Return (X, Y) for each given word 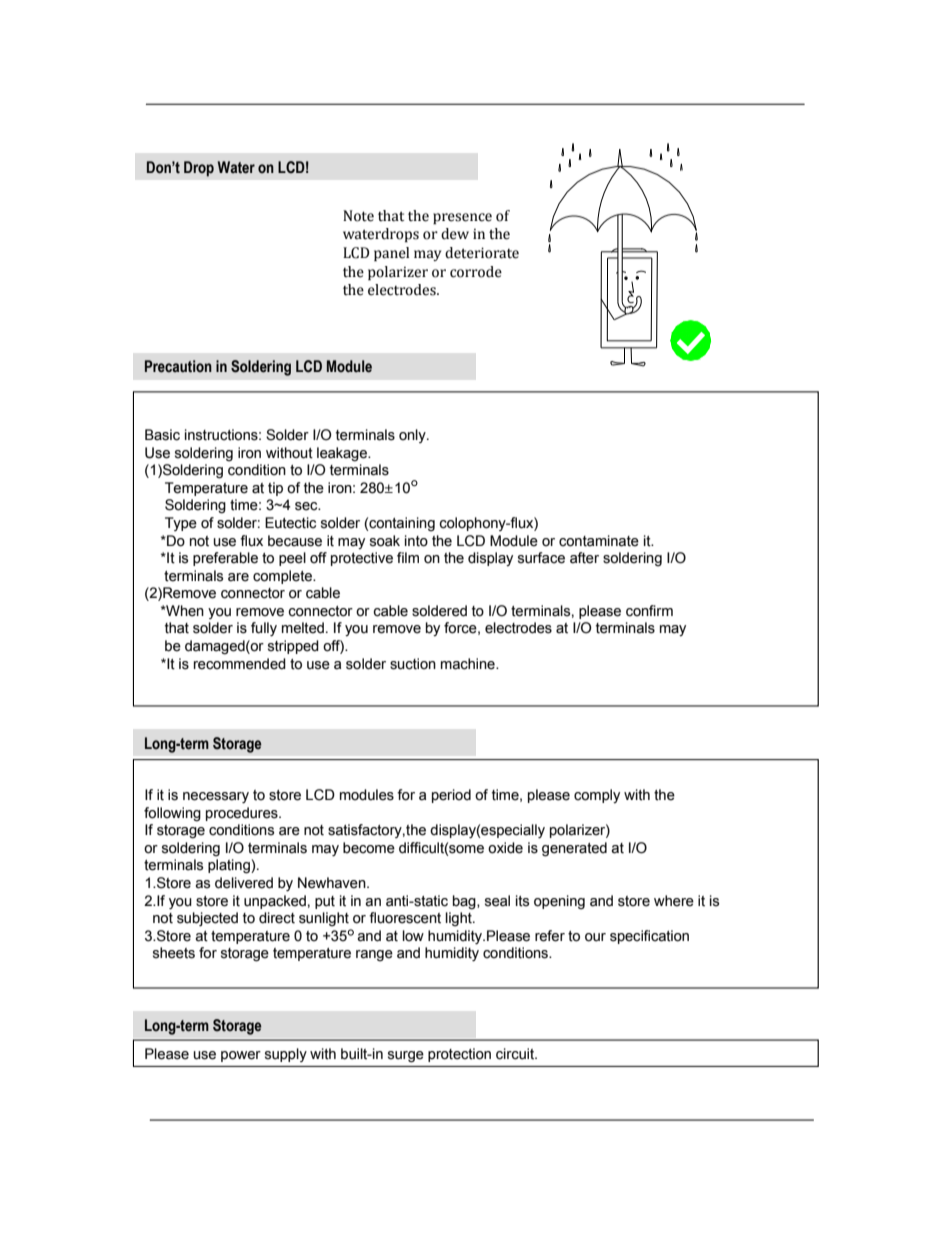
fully (264, 629)
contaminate (599, 541)
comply (597, 796)
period (451, 796)
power (241, 1056)
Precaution (178, 366)
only (413, 436)
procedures (243, 814)
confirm (649, 611)
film (408, 557)
